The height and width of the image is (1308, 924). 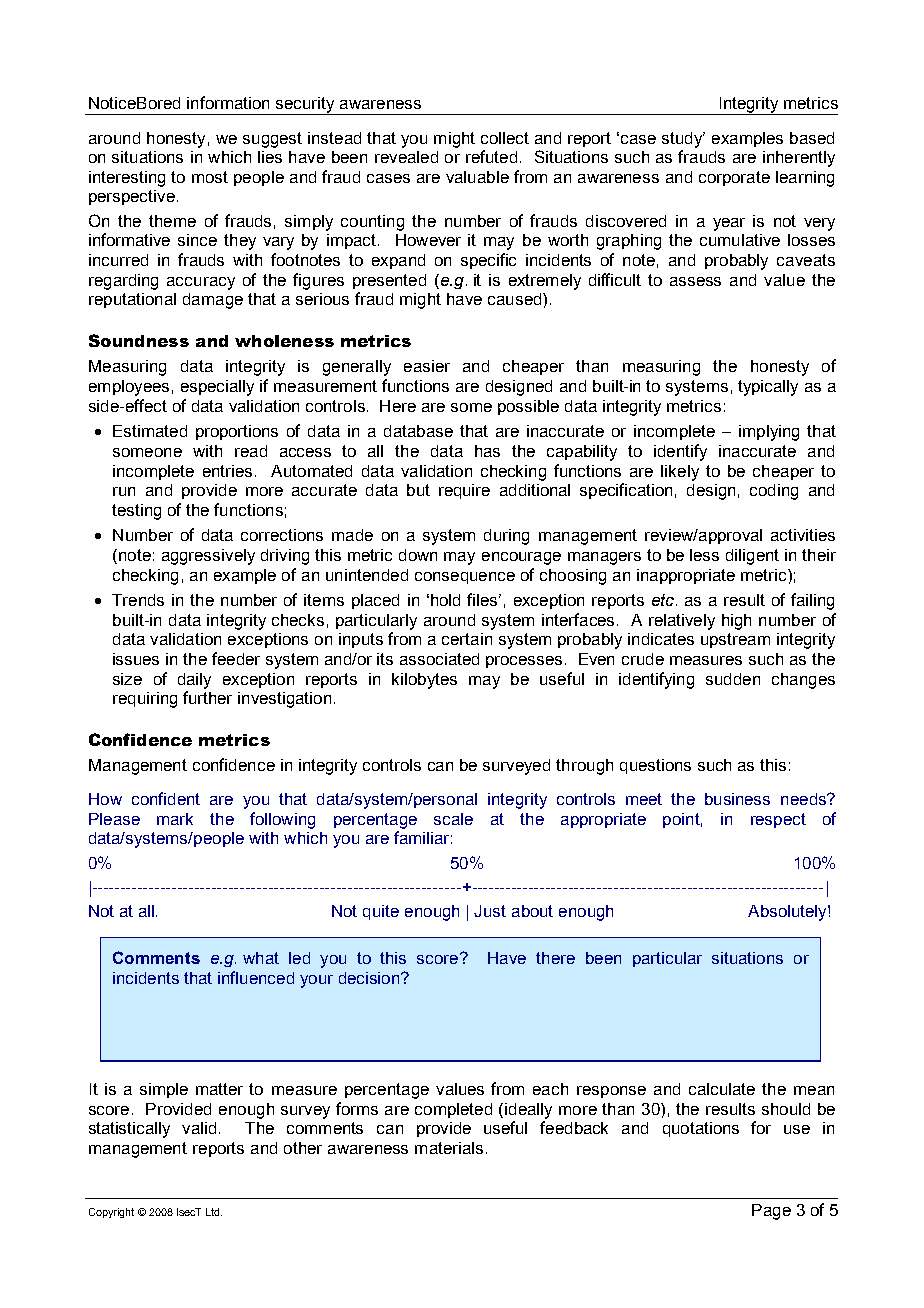 I want to click on Page, so click(x=771, y=1212).
